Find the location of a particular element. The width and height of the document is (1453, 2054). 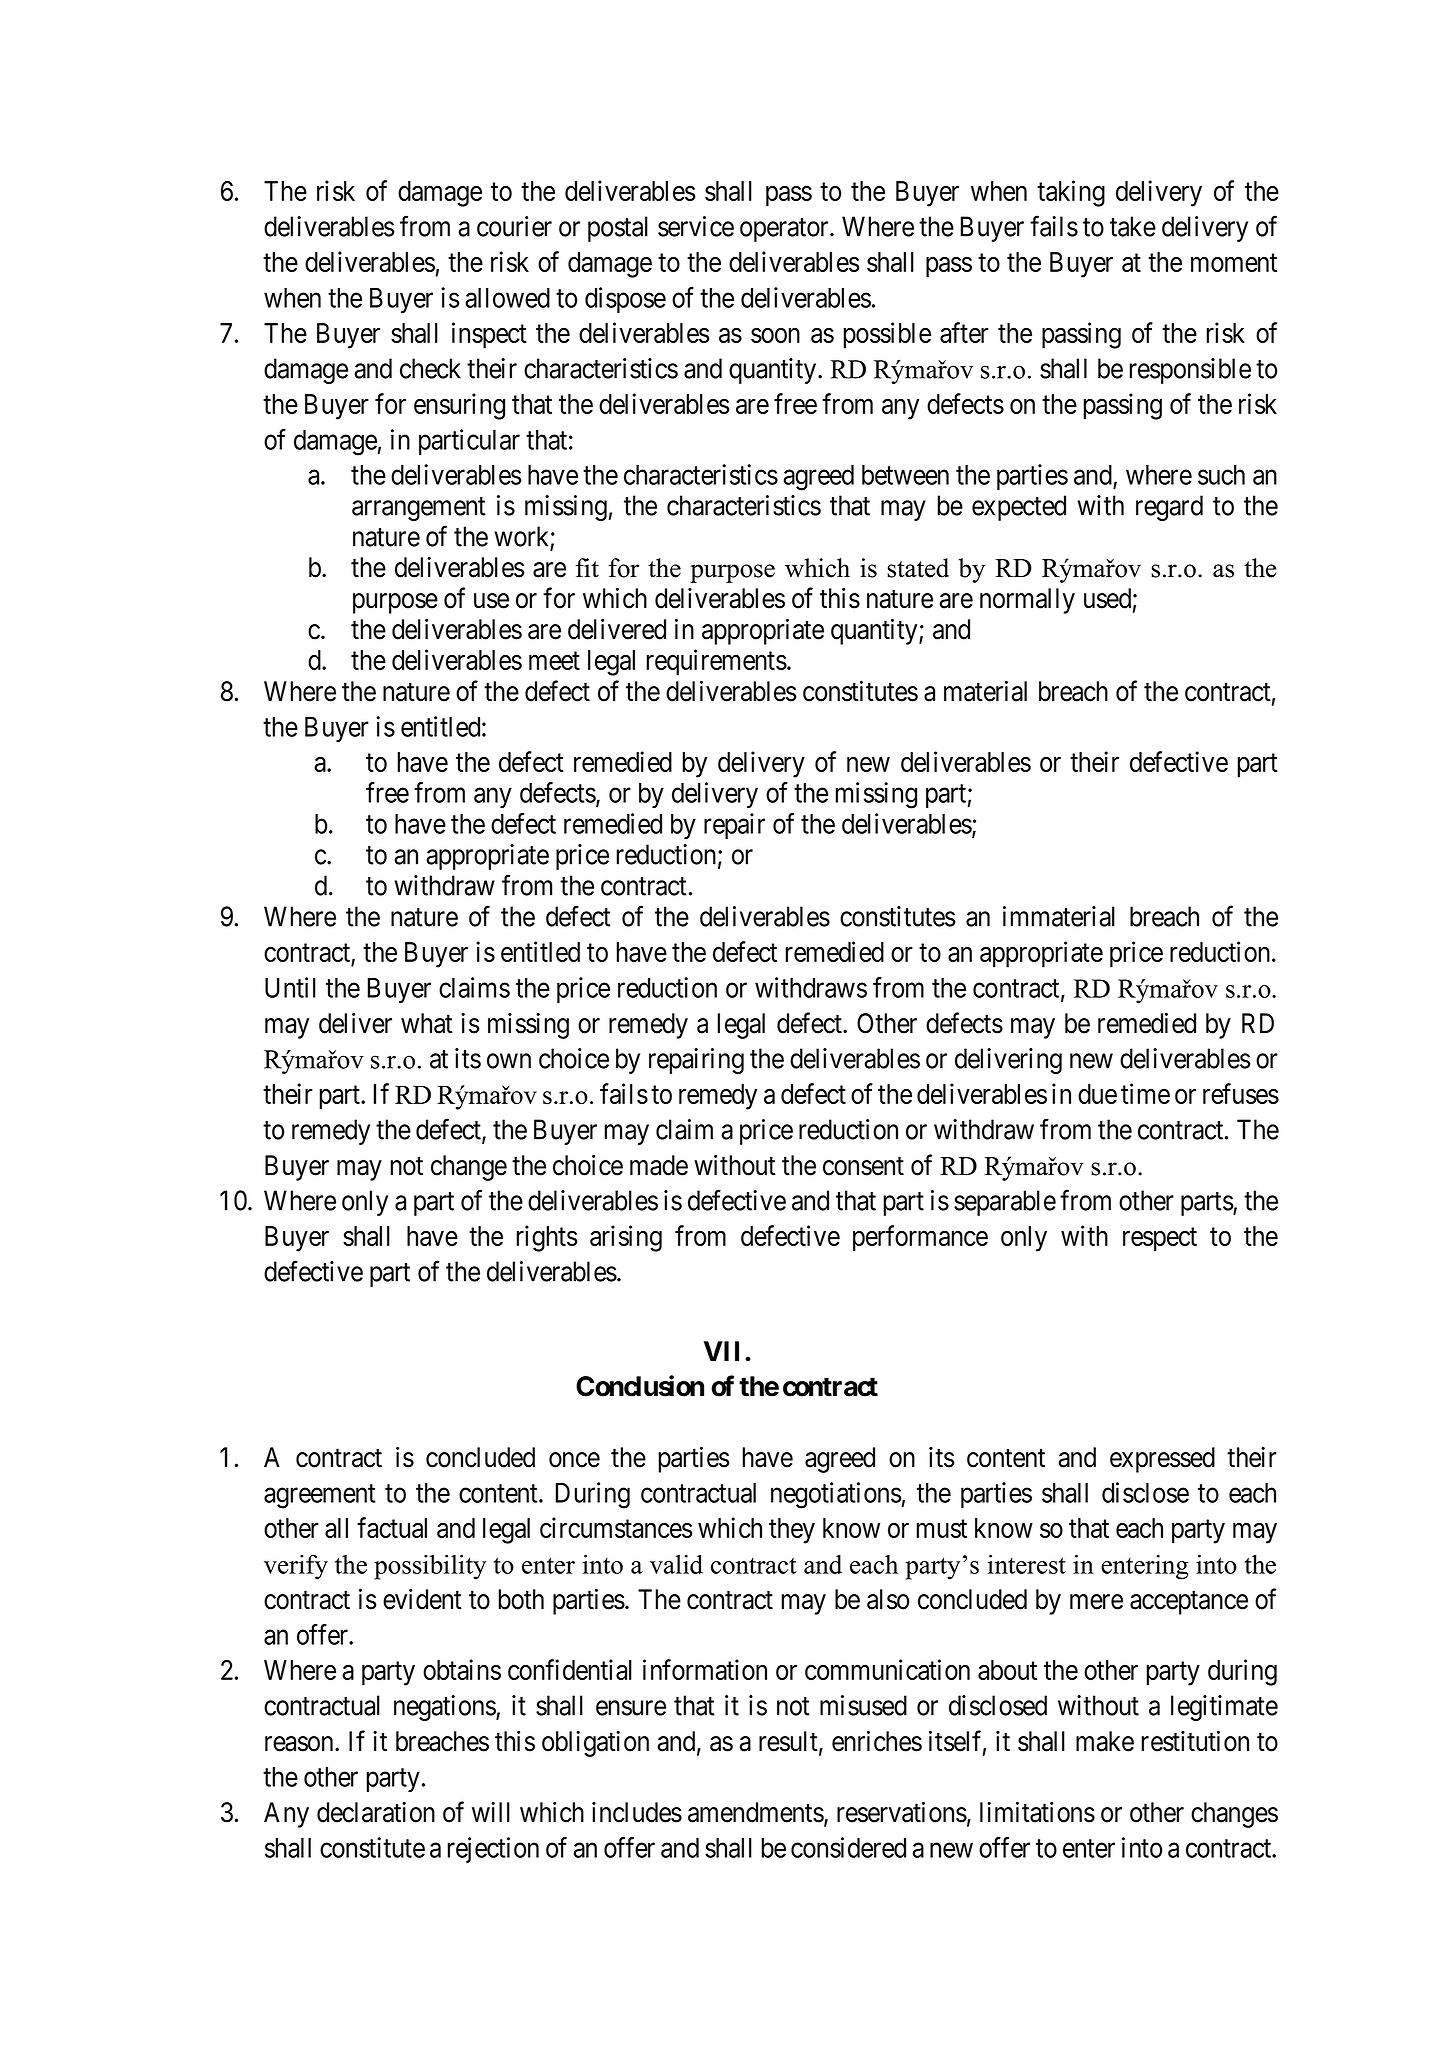

courier is located at coordinates (514, 226).
